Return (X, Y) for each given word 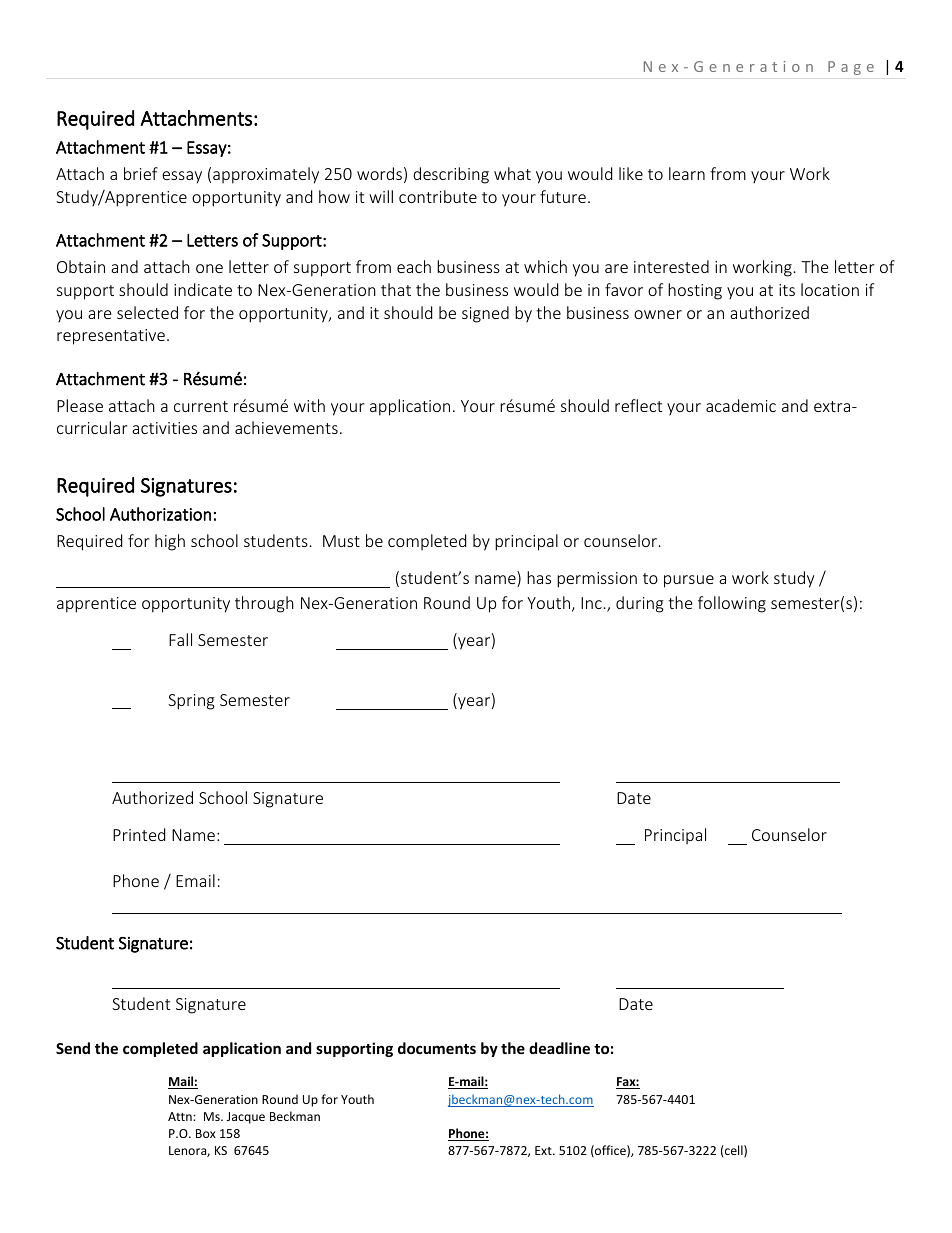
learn (687, 173)
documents (437, 1048)
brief (141, 173)
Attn (181, 1116)
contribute (438, 196)
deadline (559, 1048)
